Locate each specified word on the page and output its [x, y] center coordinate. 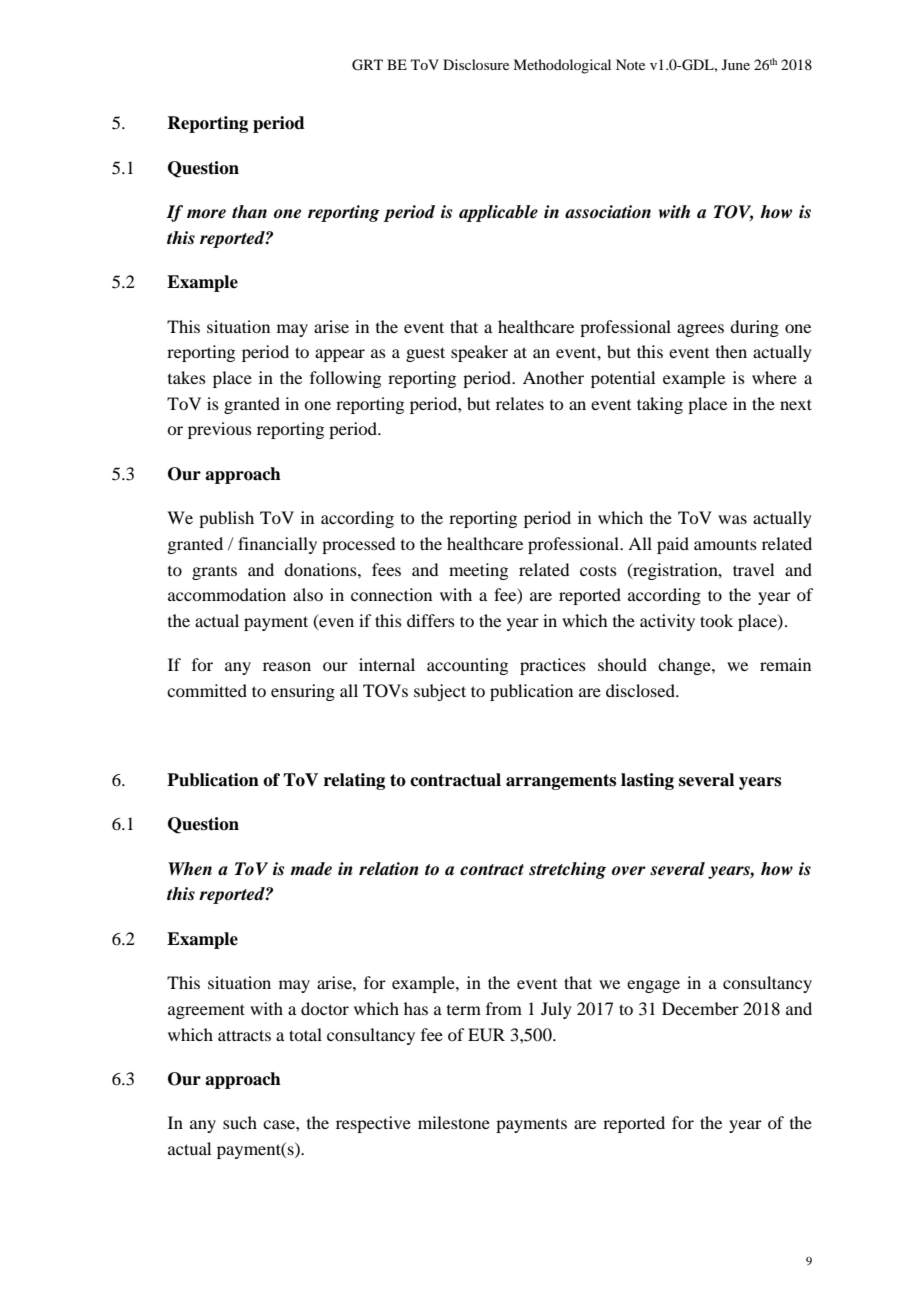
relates [520, 403]
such [240, 1122]
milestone [454, 1122]
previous [220, 430]
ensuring [303, 692]
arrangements [561, 782]
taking [660, 405]
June [736, 64]
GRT [367, 65]
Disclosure [476, 64]
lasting [647, 781]
